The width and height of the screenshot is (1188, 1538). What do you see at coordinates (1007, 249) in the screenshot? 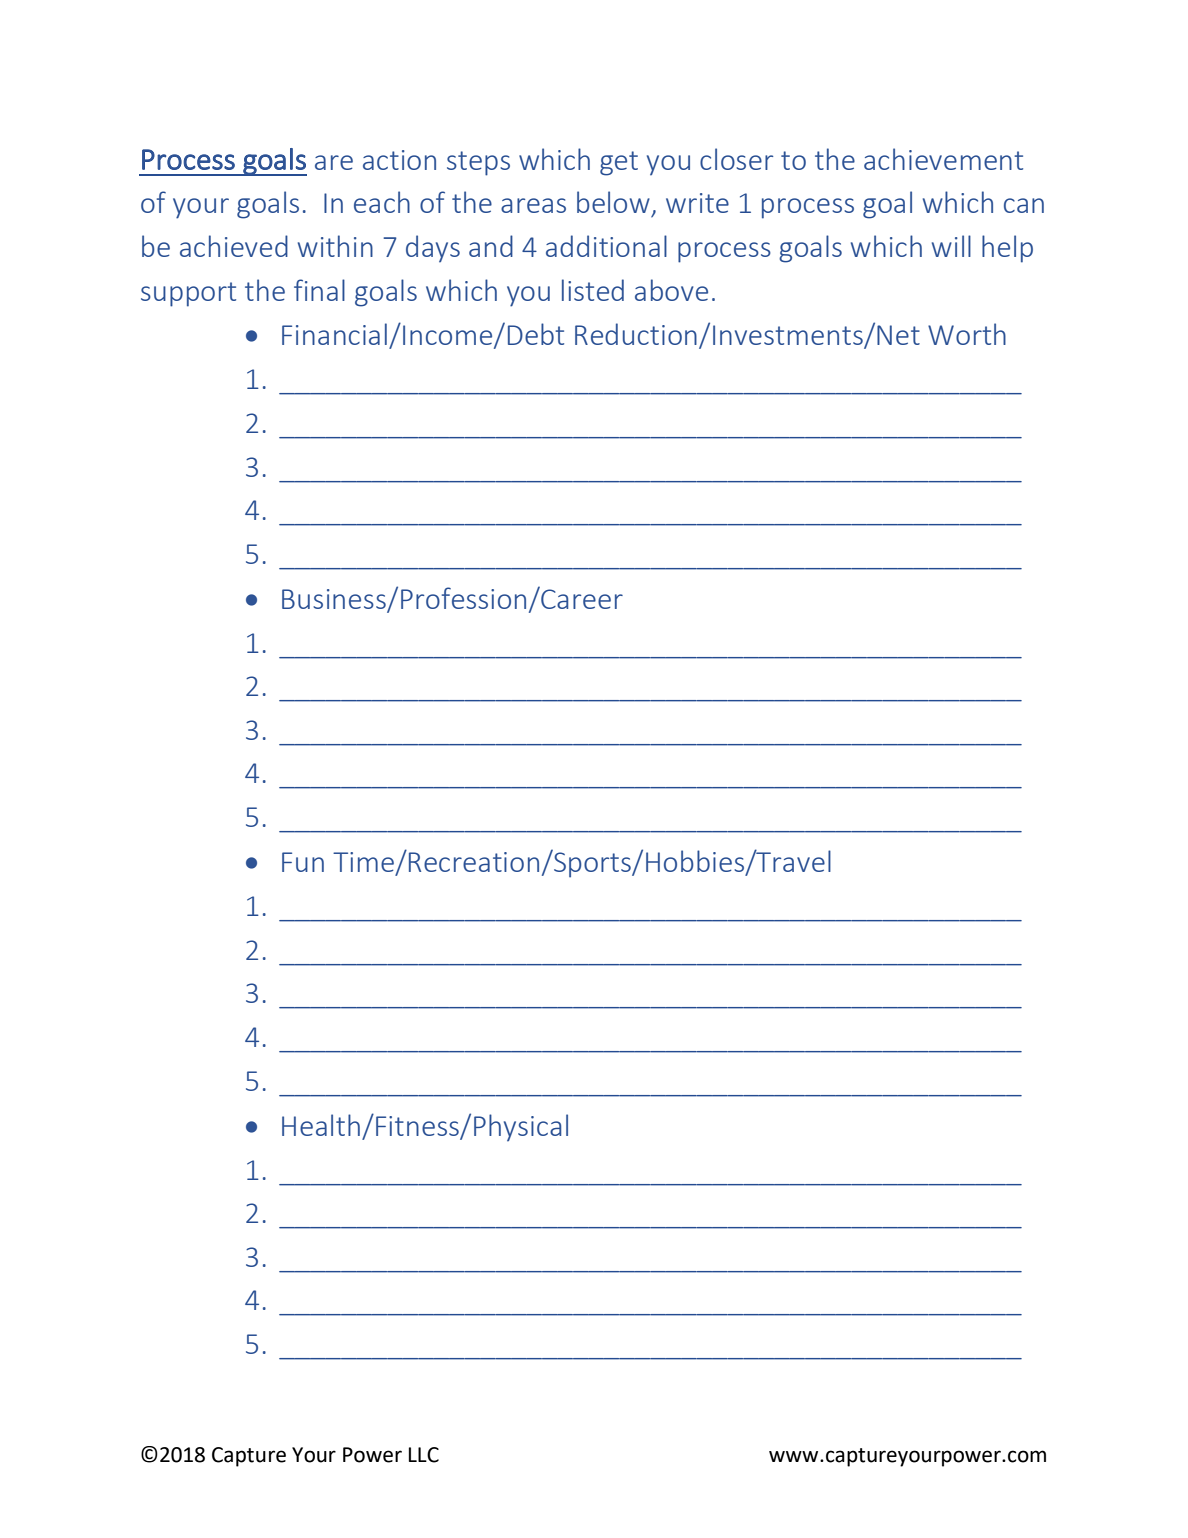
I see `help` at bounding box center [1007, 249].
